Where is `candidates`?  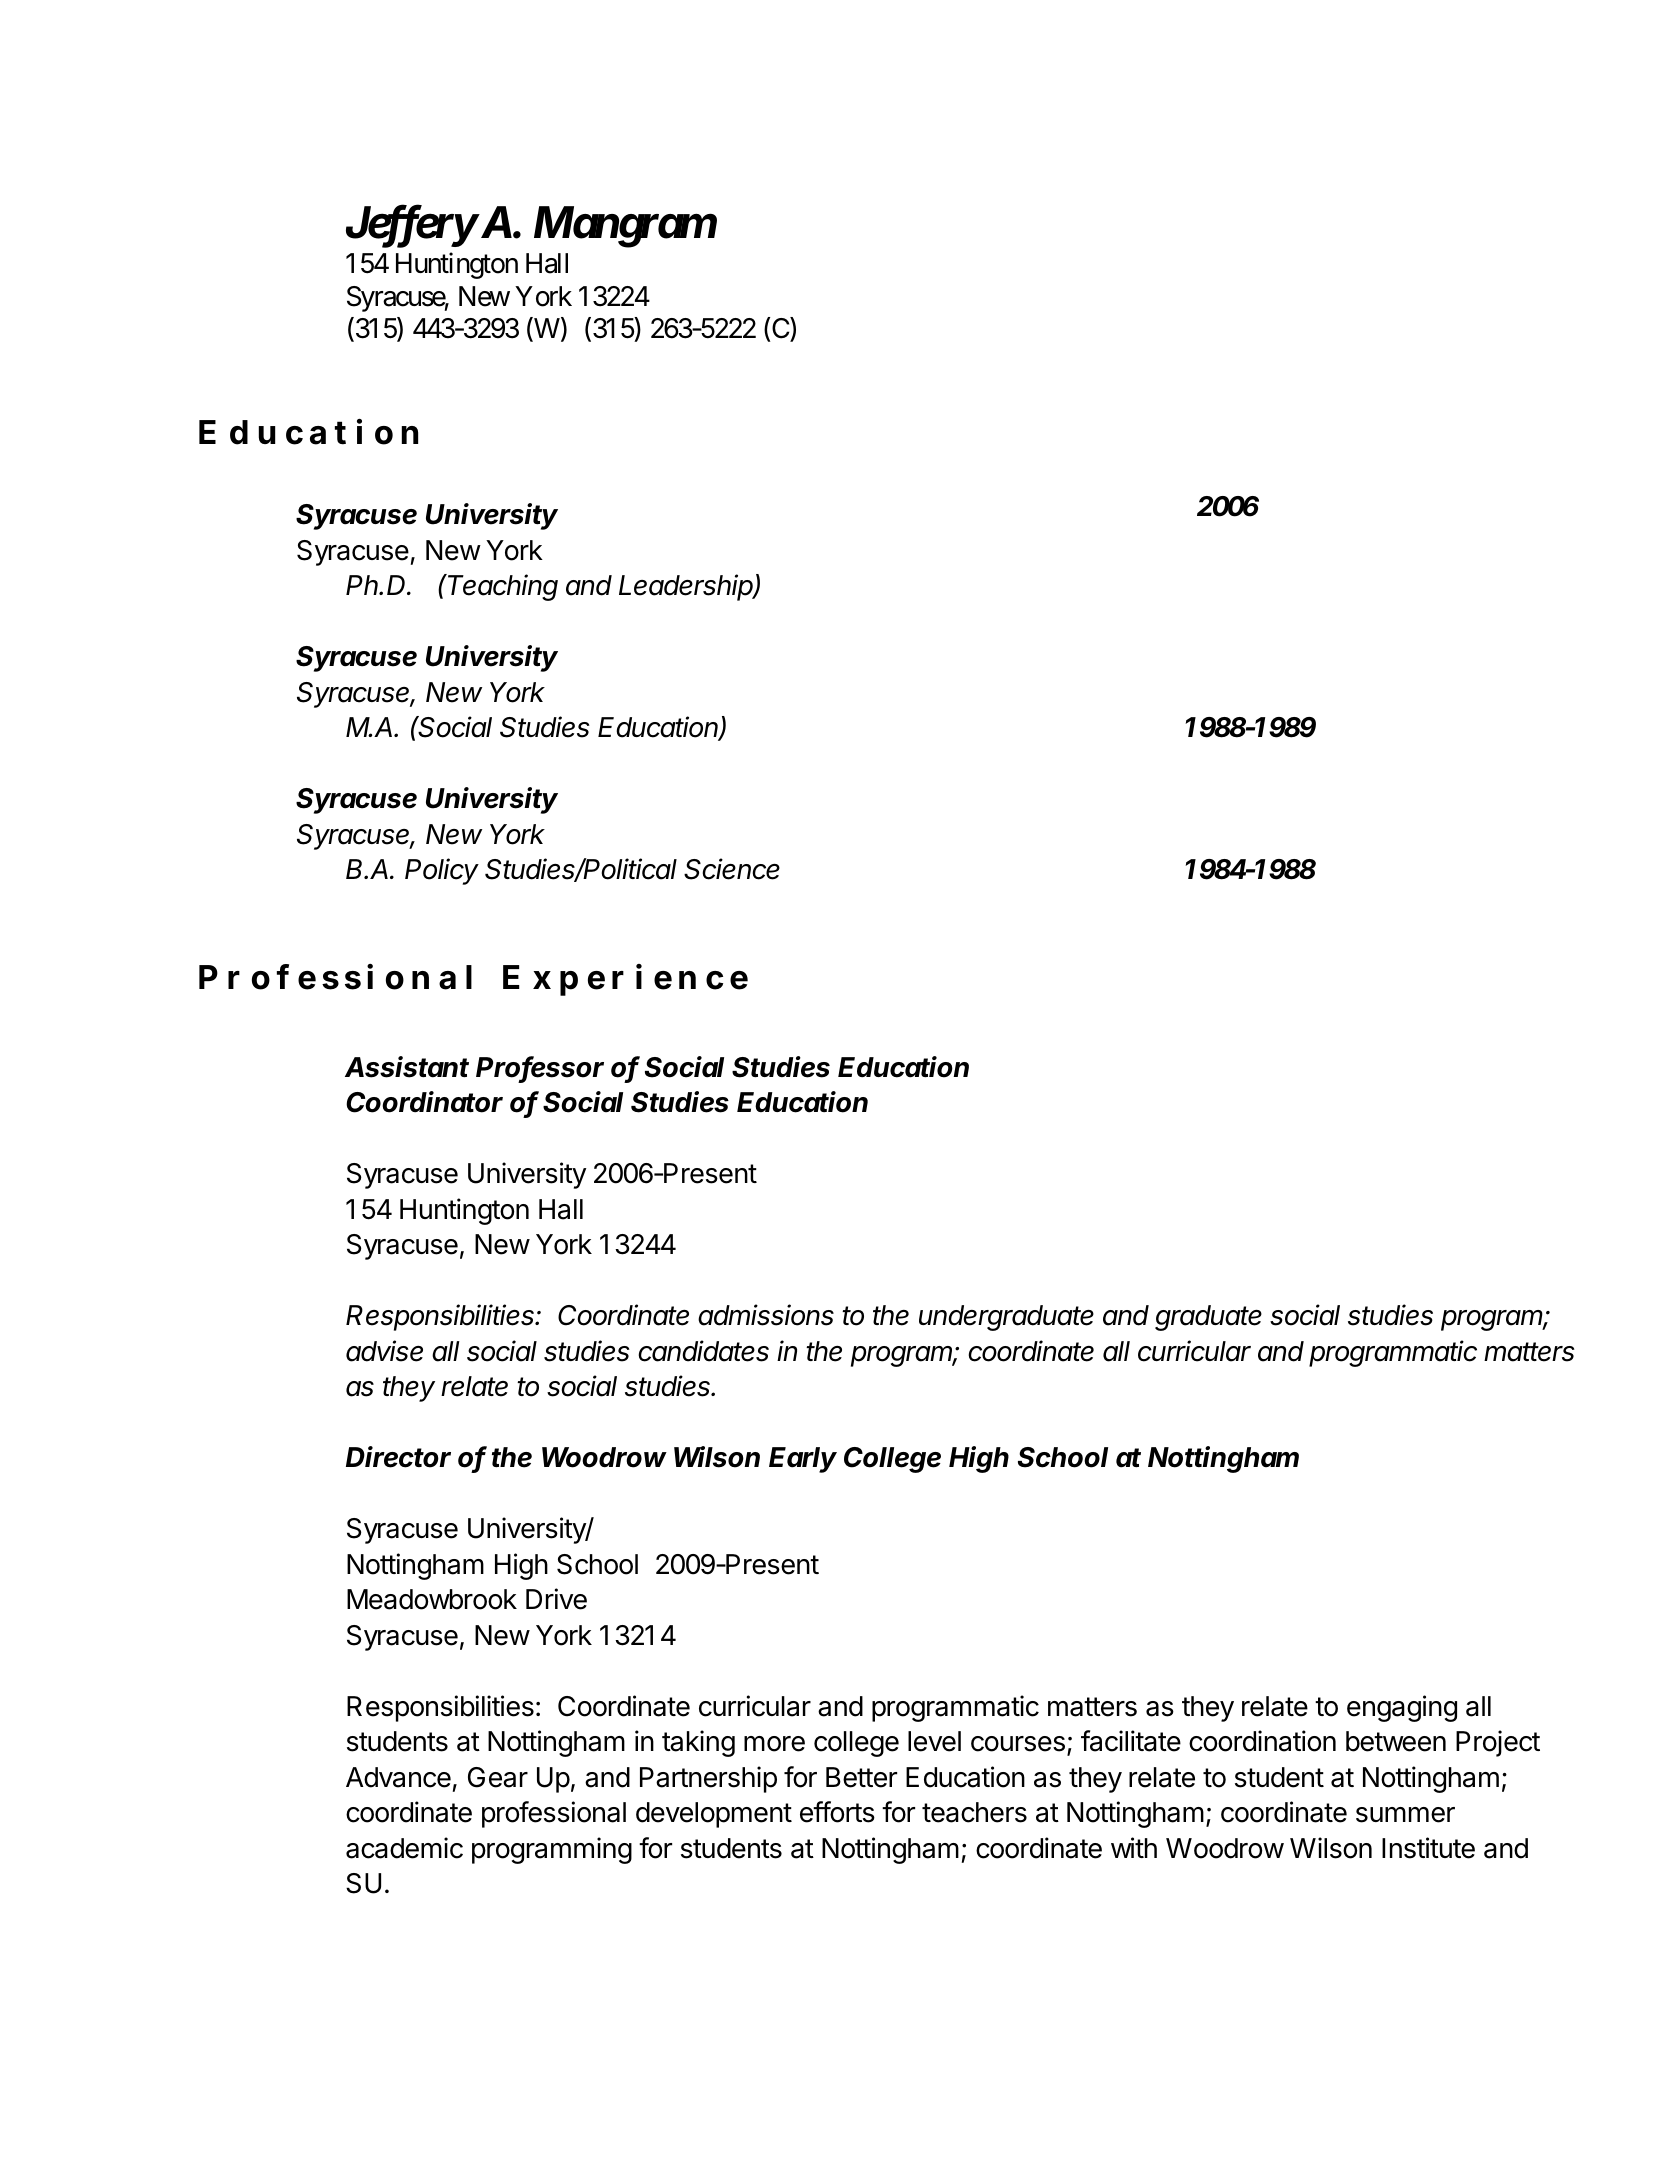 candidates is located at coordinates (703, 1351).
